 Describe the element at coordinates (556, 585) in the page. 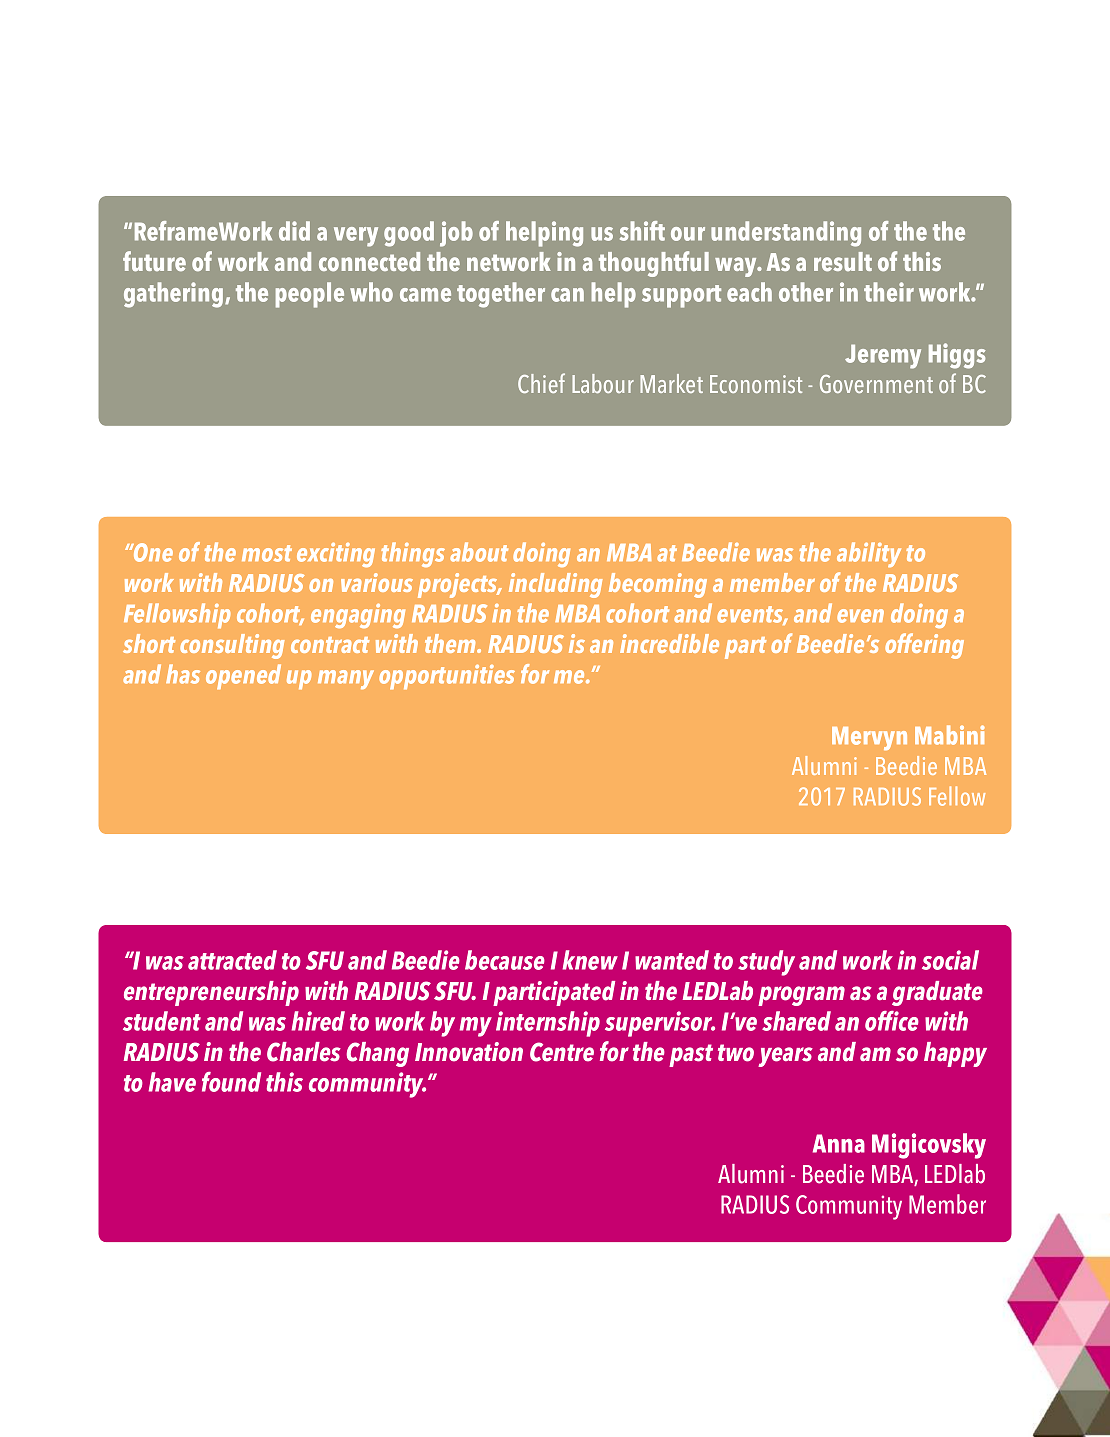

I see `including` at that location.
